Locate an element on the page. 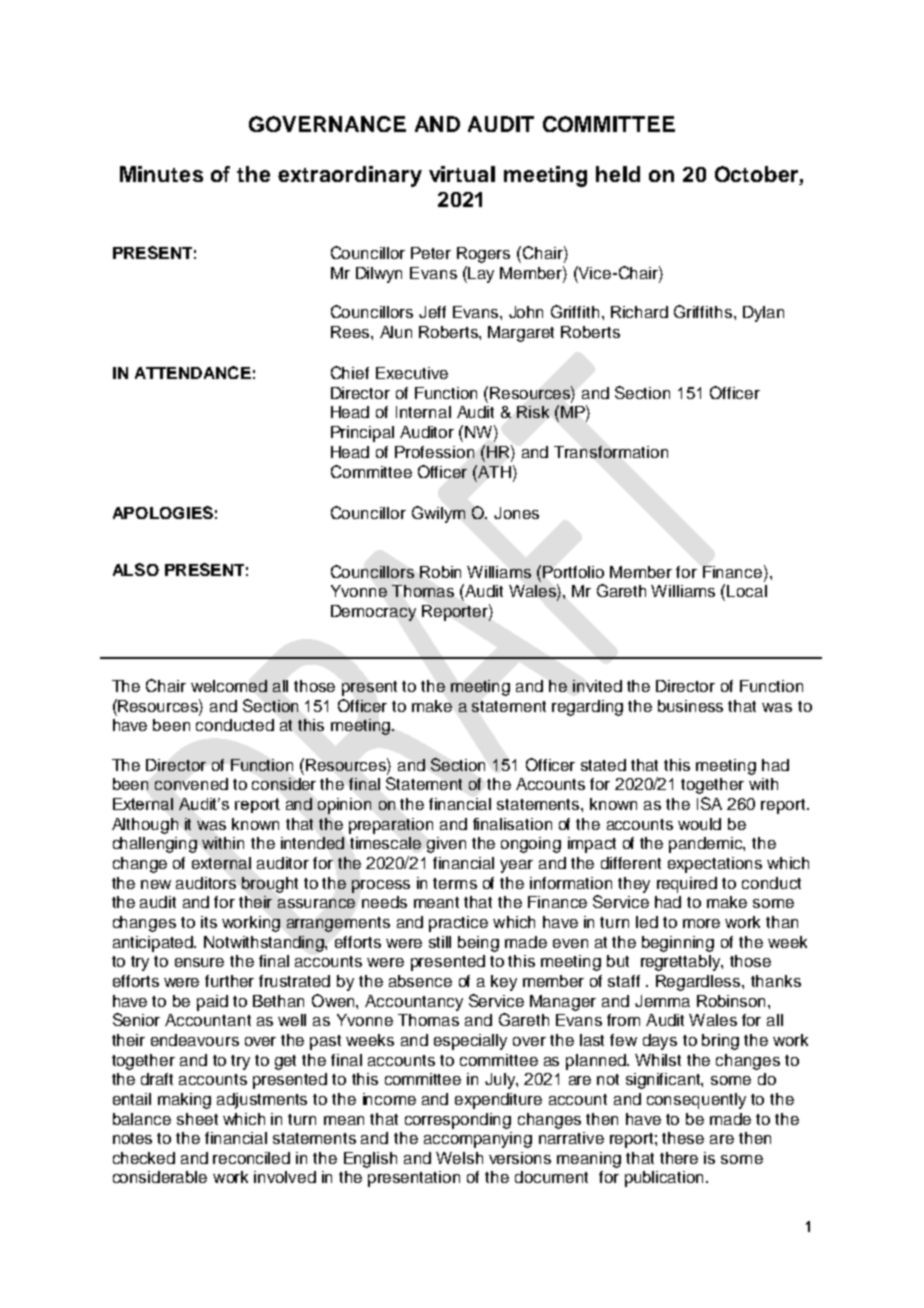  virtual is located at coordinates (462, 174).
